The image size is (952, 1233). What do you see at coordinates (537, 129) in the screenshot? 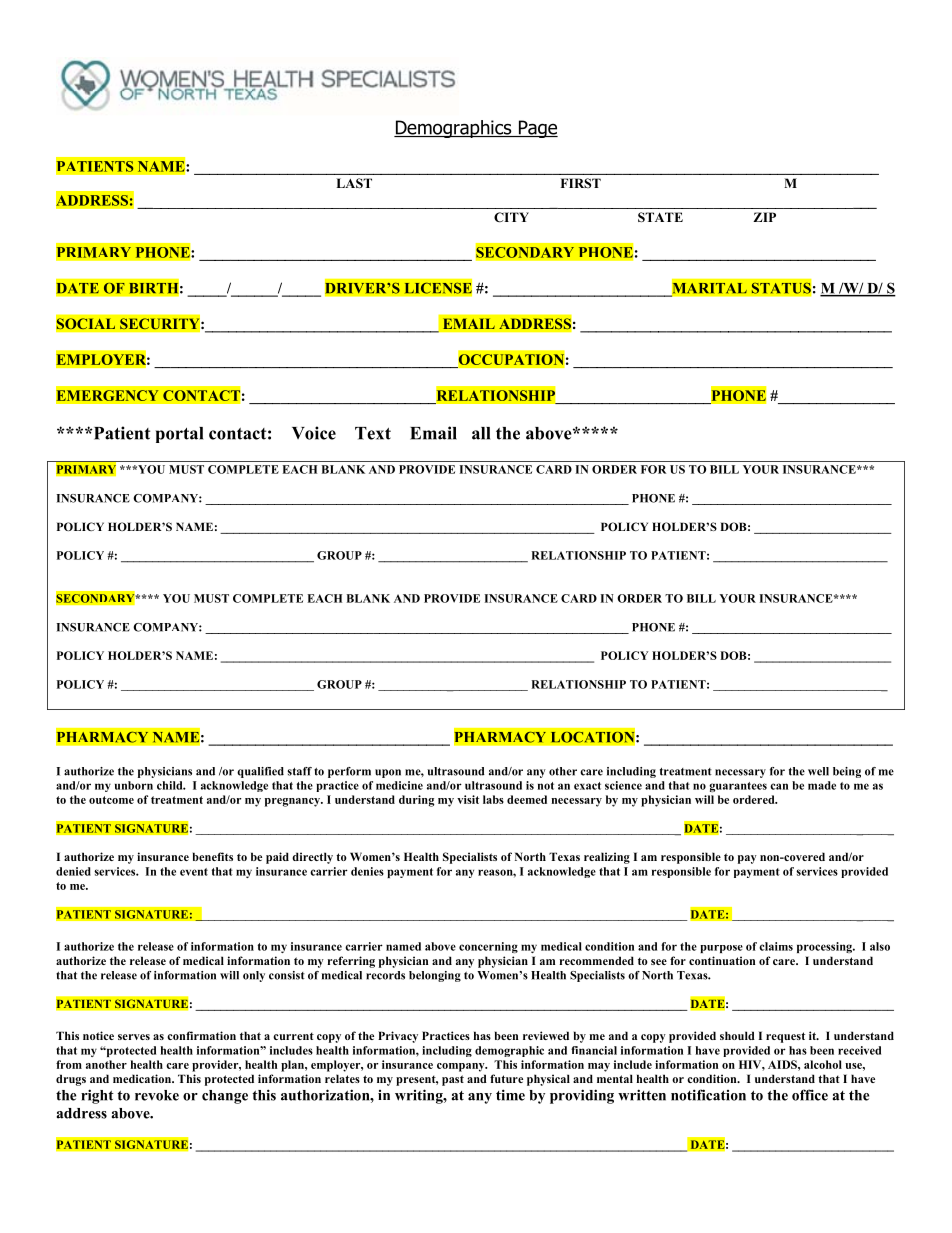
I see `Page` at bounding box center [537, 129].
